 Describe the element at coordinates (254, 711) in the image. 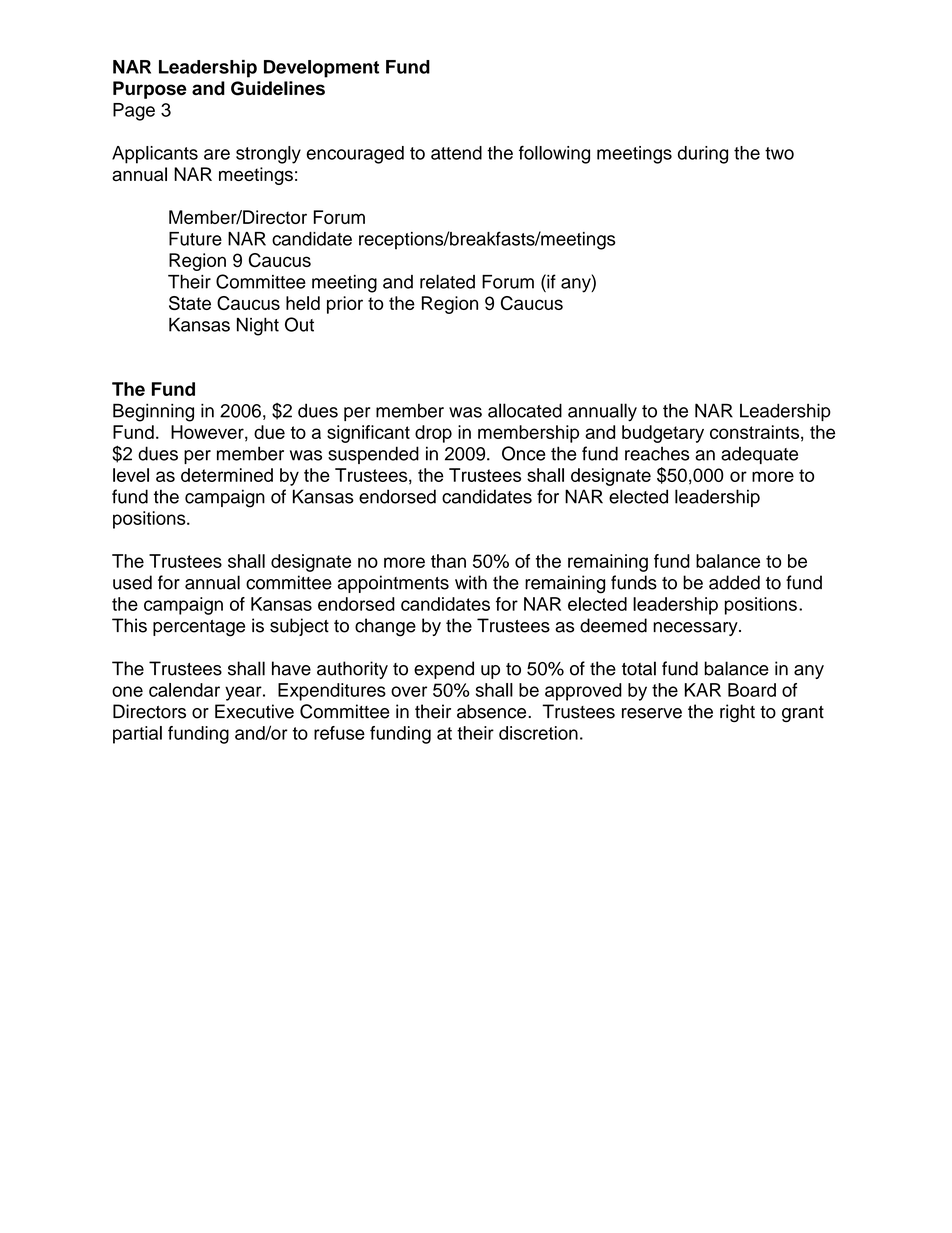

I see `Executive` at that location.
